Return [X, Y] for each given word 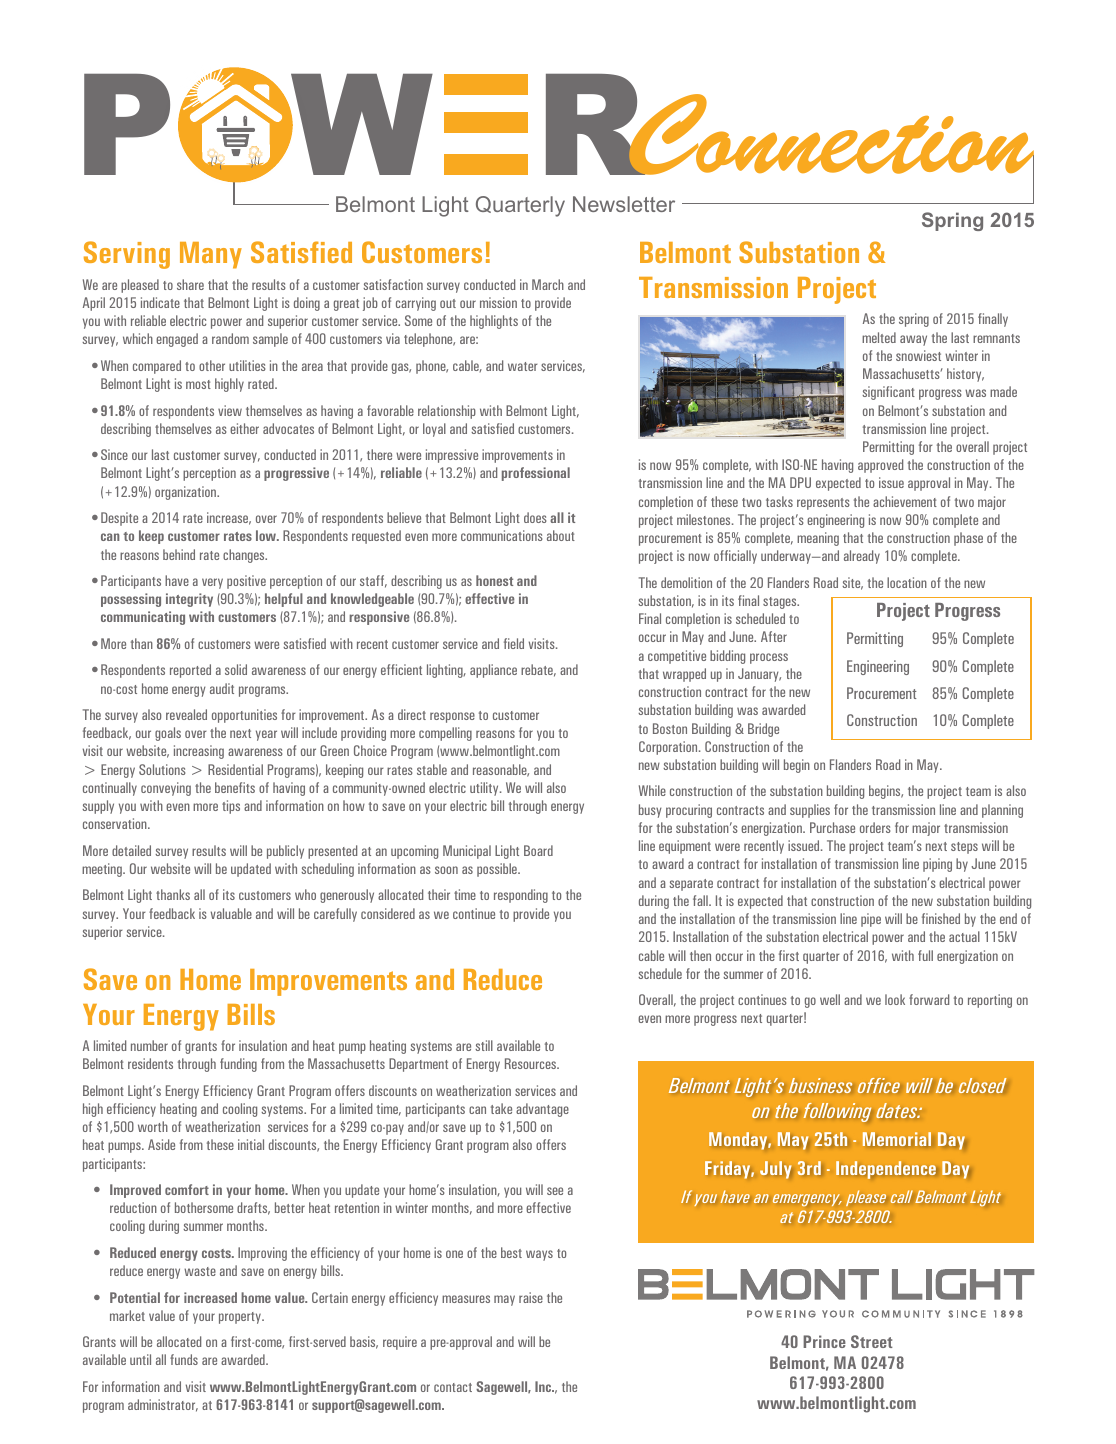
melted [879, 337]
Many [211, 255]
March [548, 284]
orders [875, 827]
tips [231, 807]
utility [485, 789]
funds [184, 1359]
